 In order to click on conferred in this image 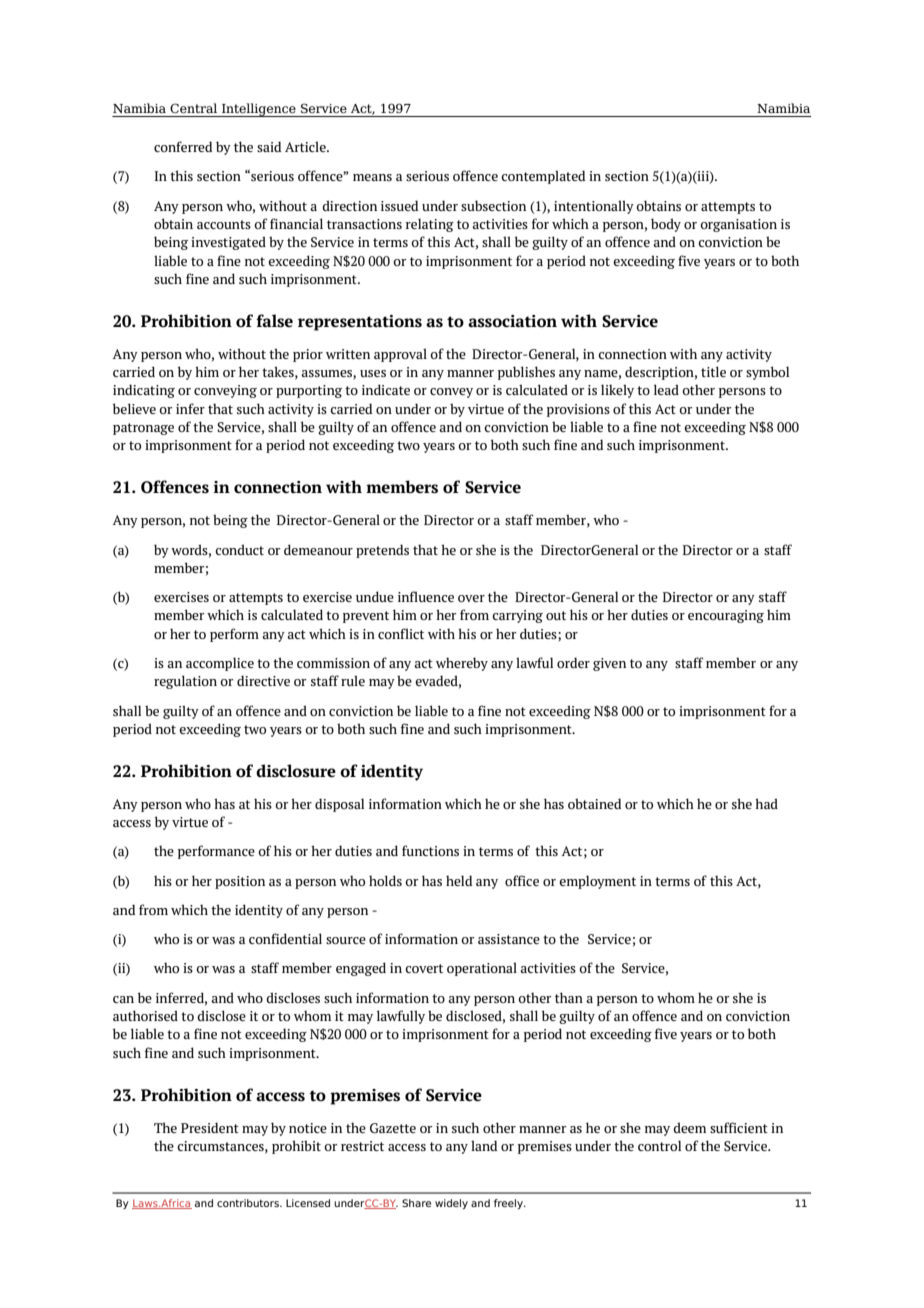, I will do `click(183, 146)`.
